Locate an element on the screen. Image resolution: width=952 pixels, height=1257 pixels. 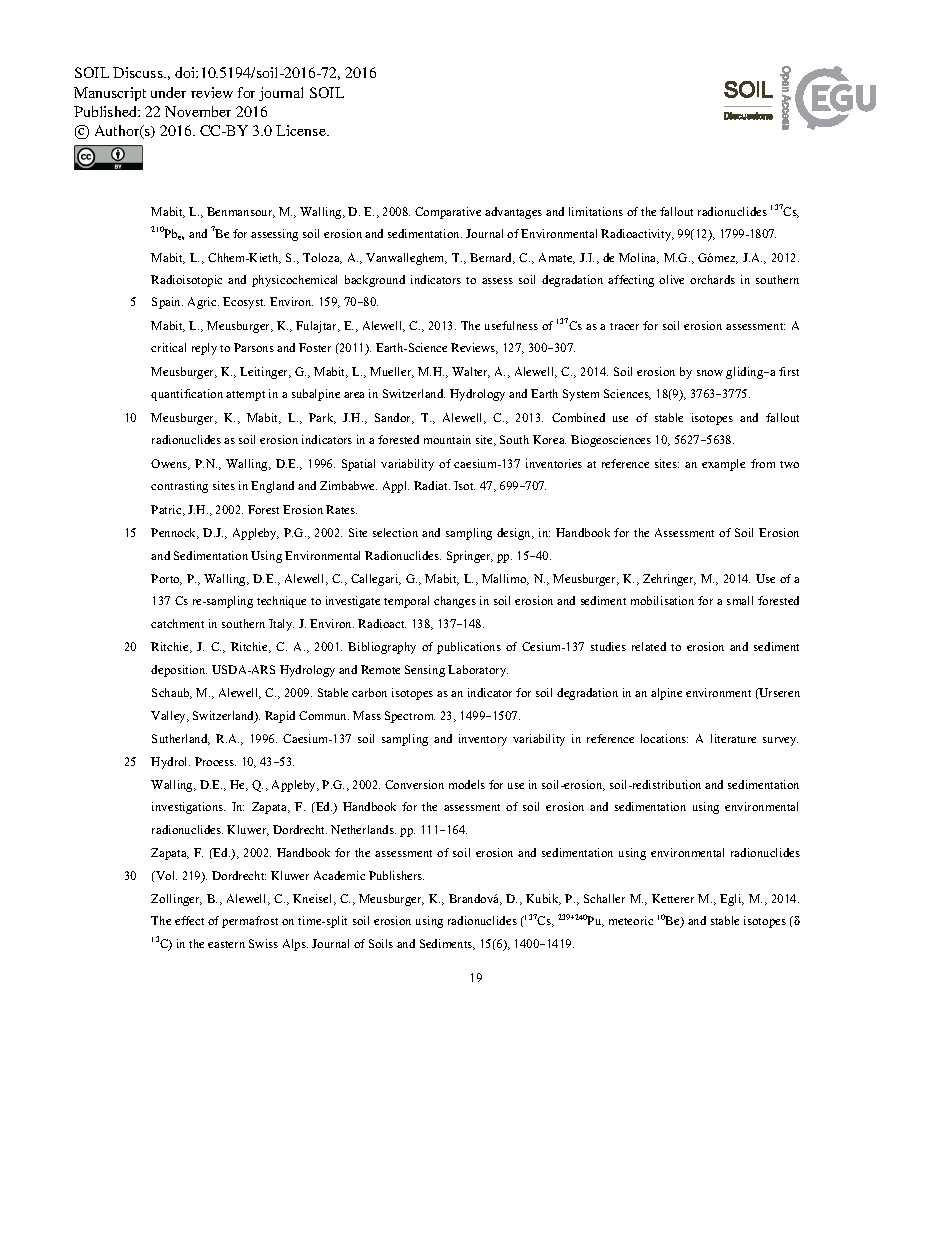
License is located at coordinates (302, 130).
